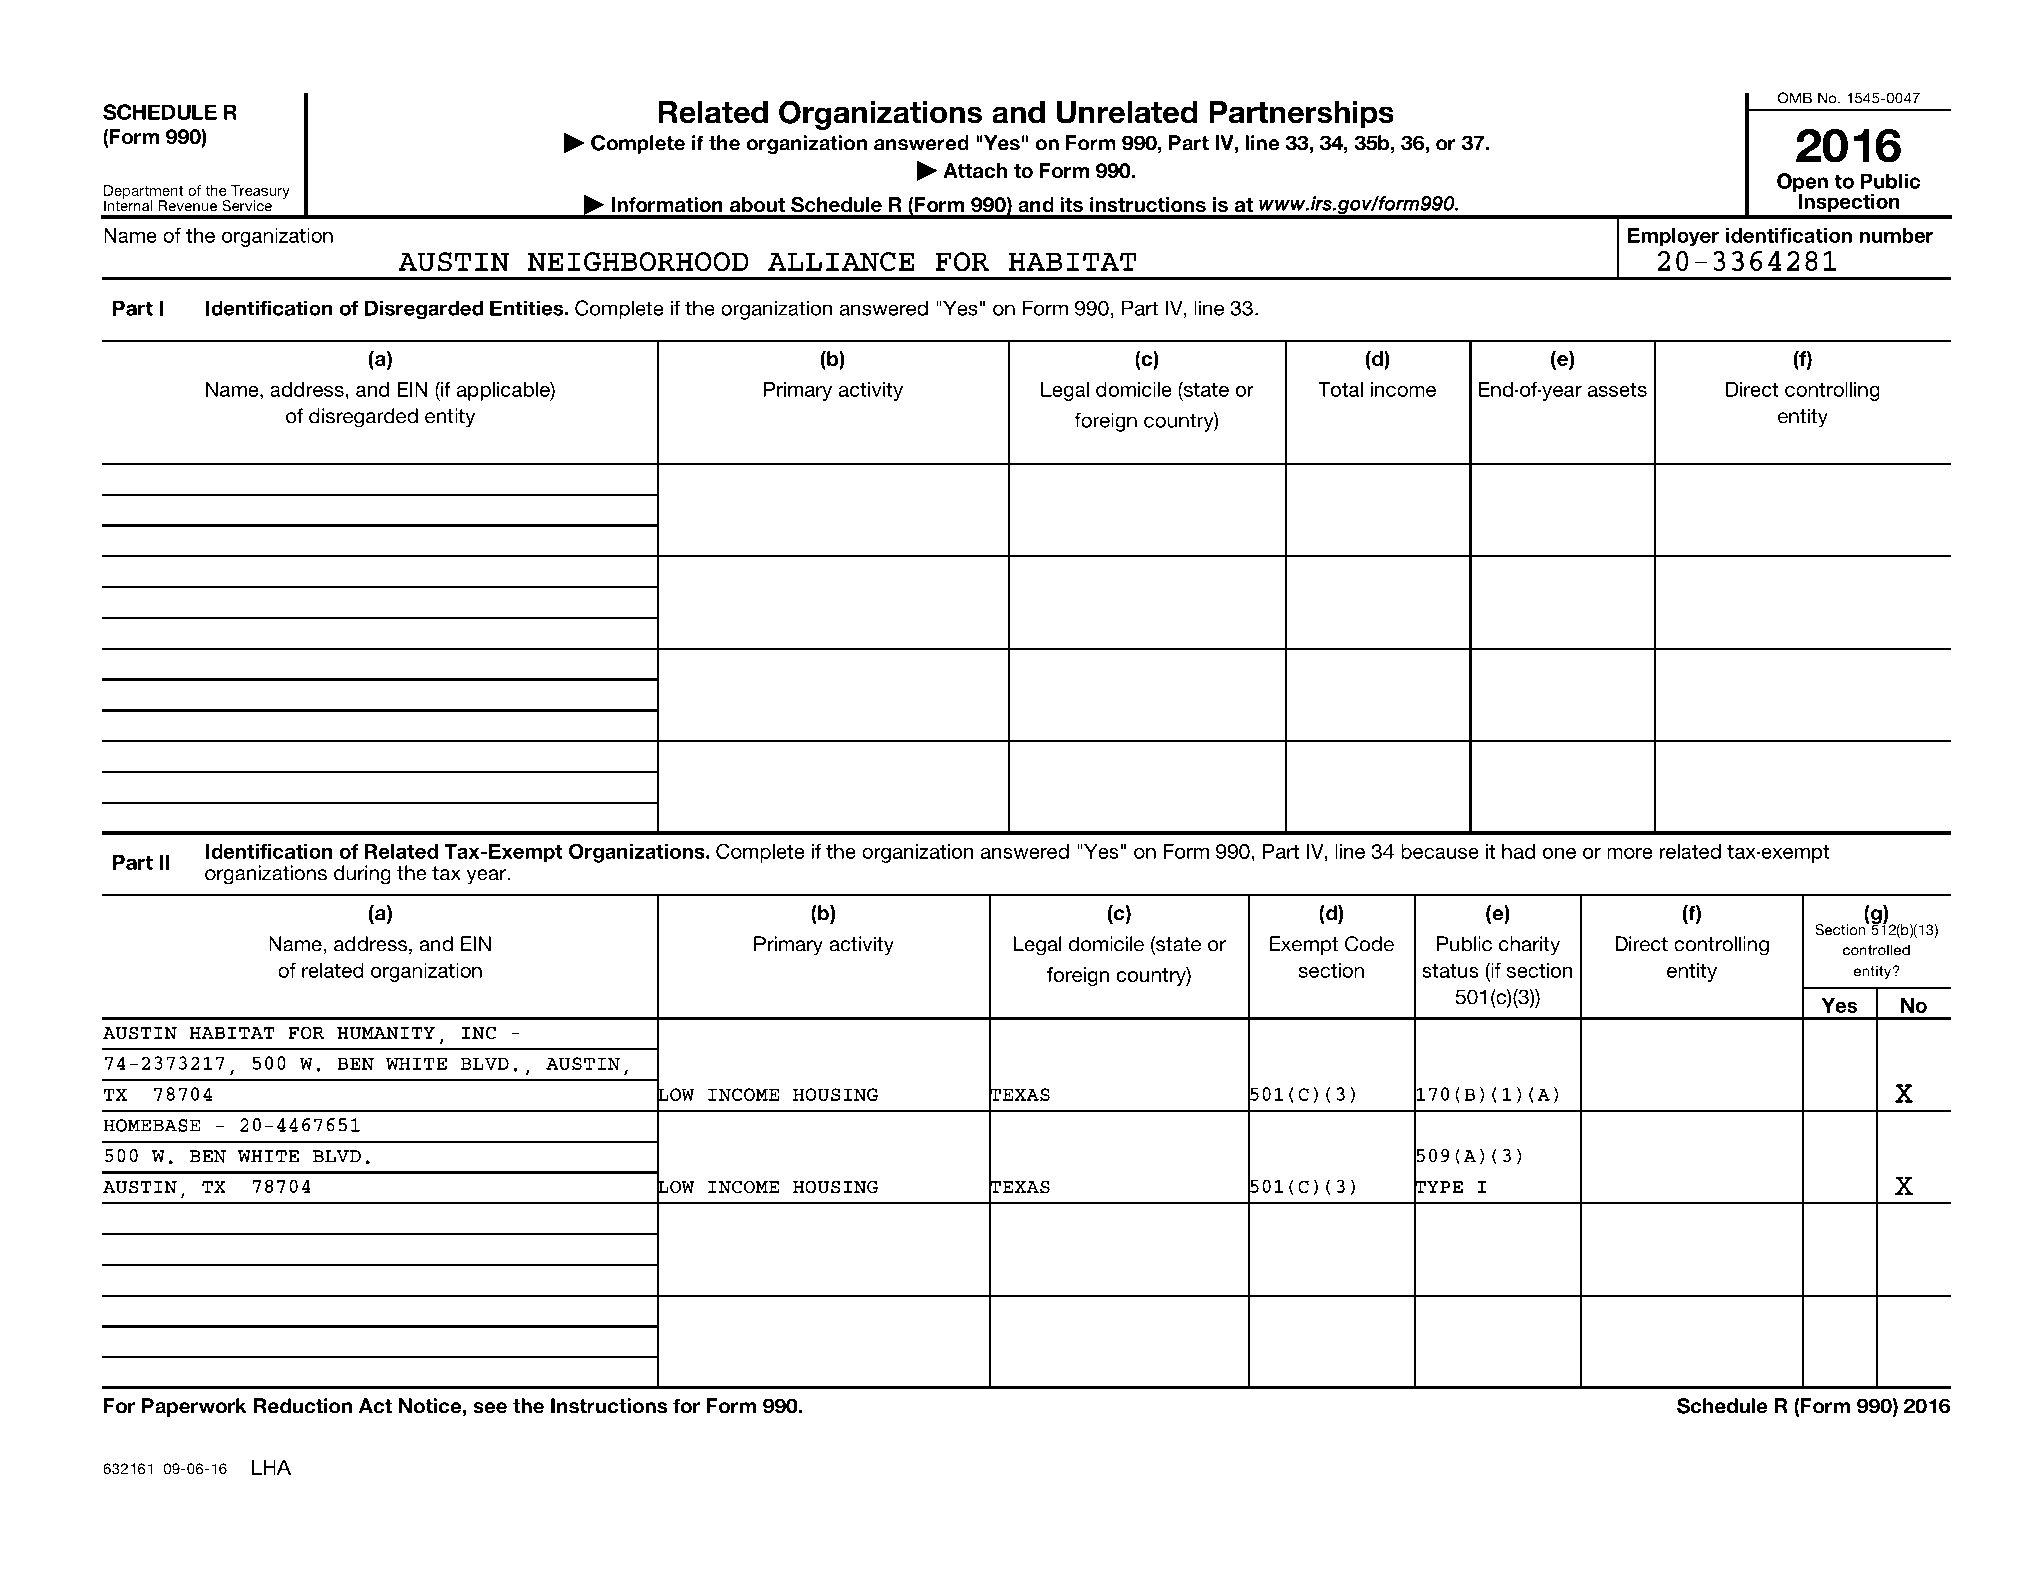 This screenshot has width=2032, height=1571. I want to click on TYPE, so click(1438, 1187).
